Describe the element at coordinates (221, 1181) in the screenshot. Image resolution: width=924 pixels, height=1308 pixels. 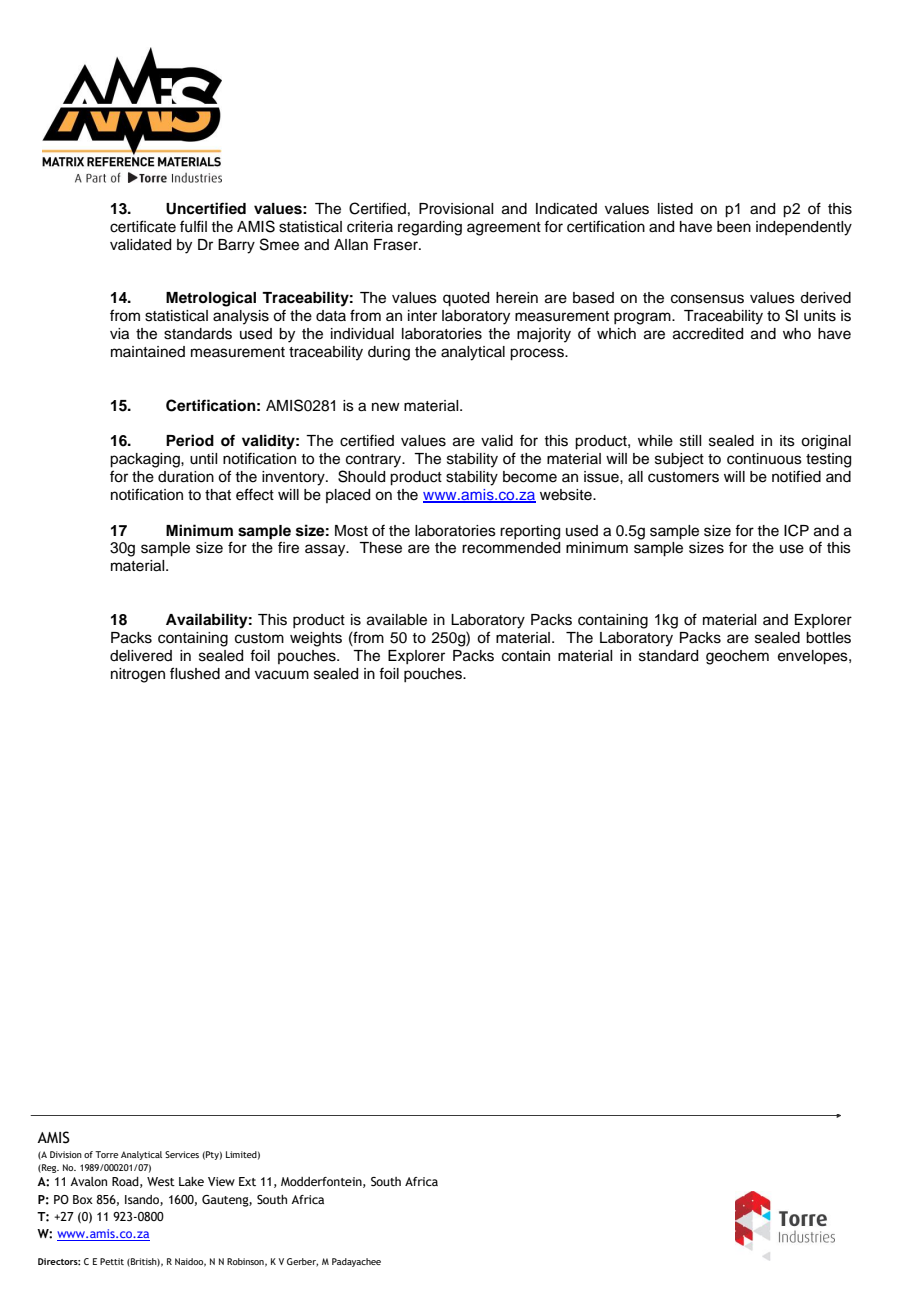
I see `View` at that location.
